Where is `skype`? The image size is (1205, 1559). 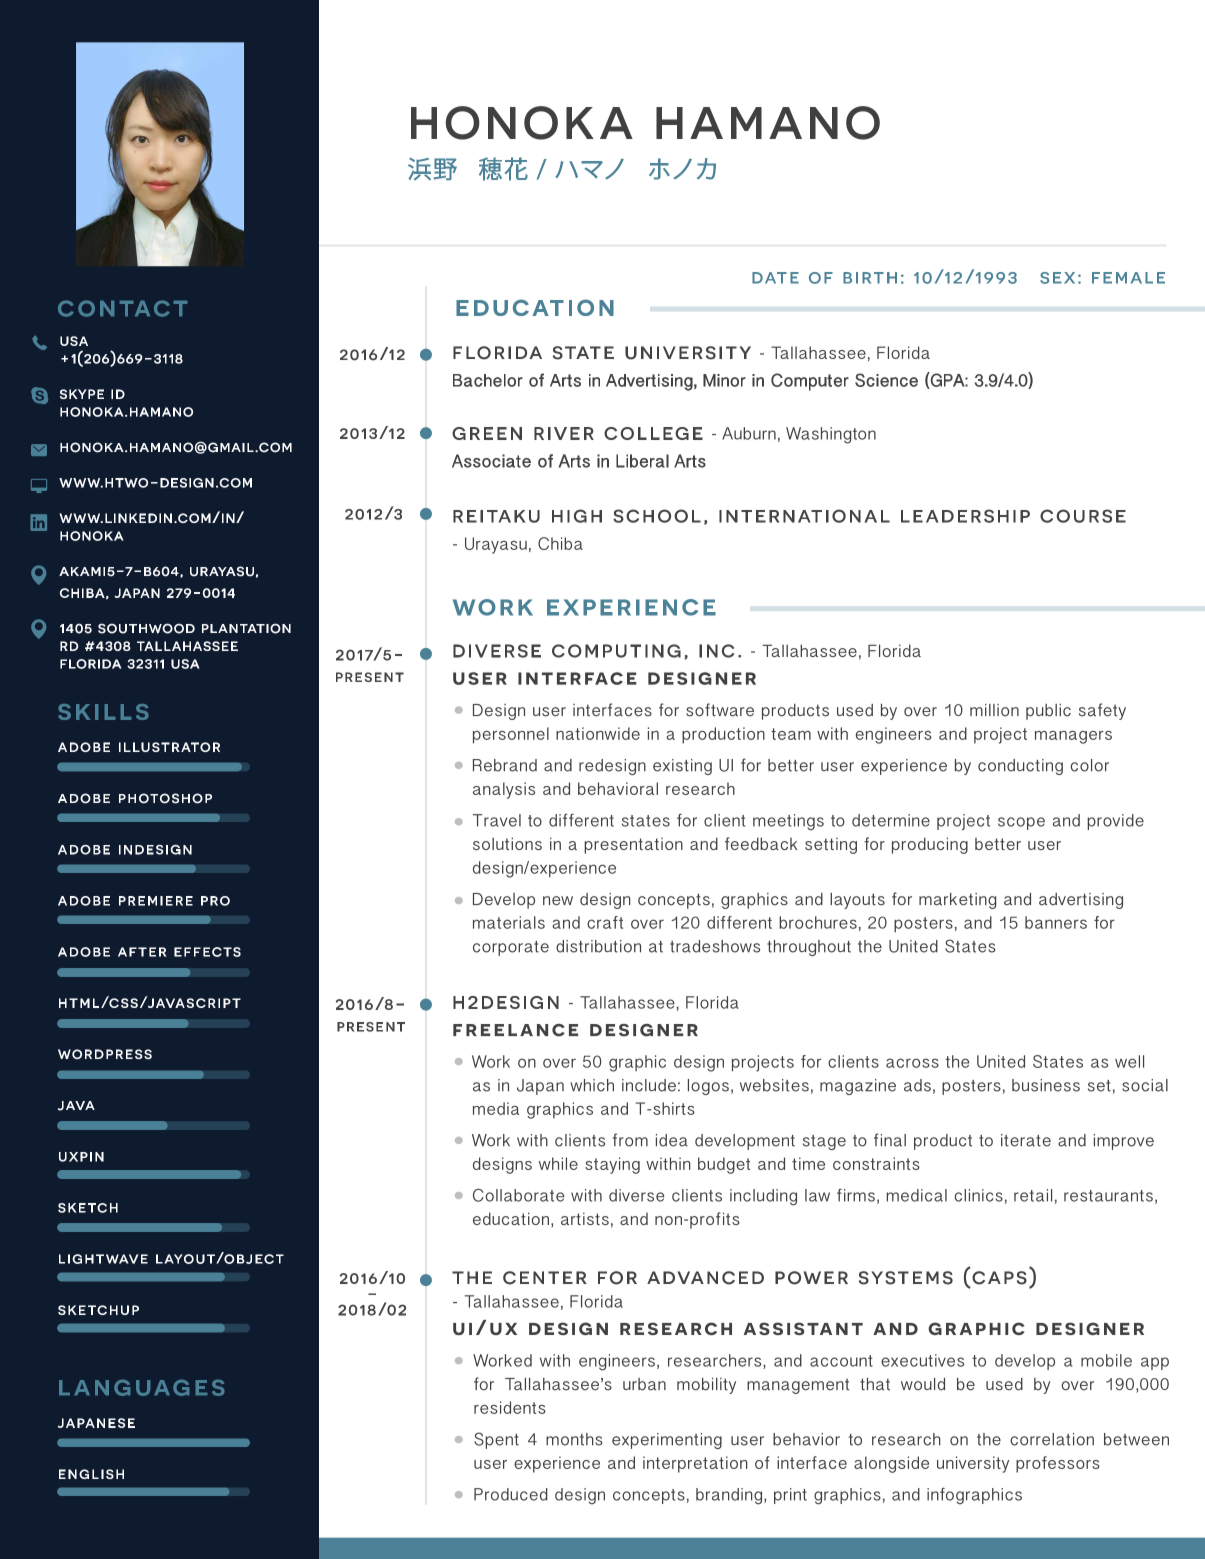
skype is located at coordinates (82, 394).
